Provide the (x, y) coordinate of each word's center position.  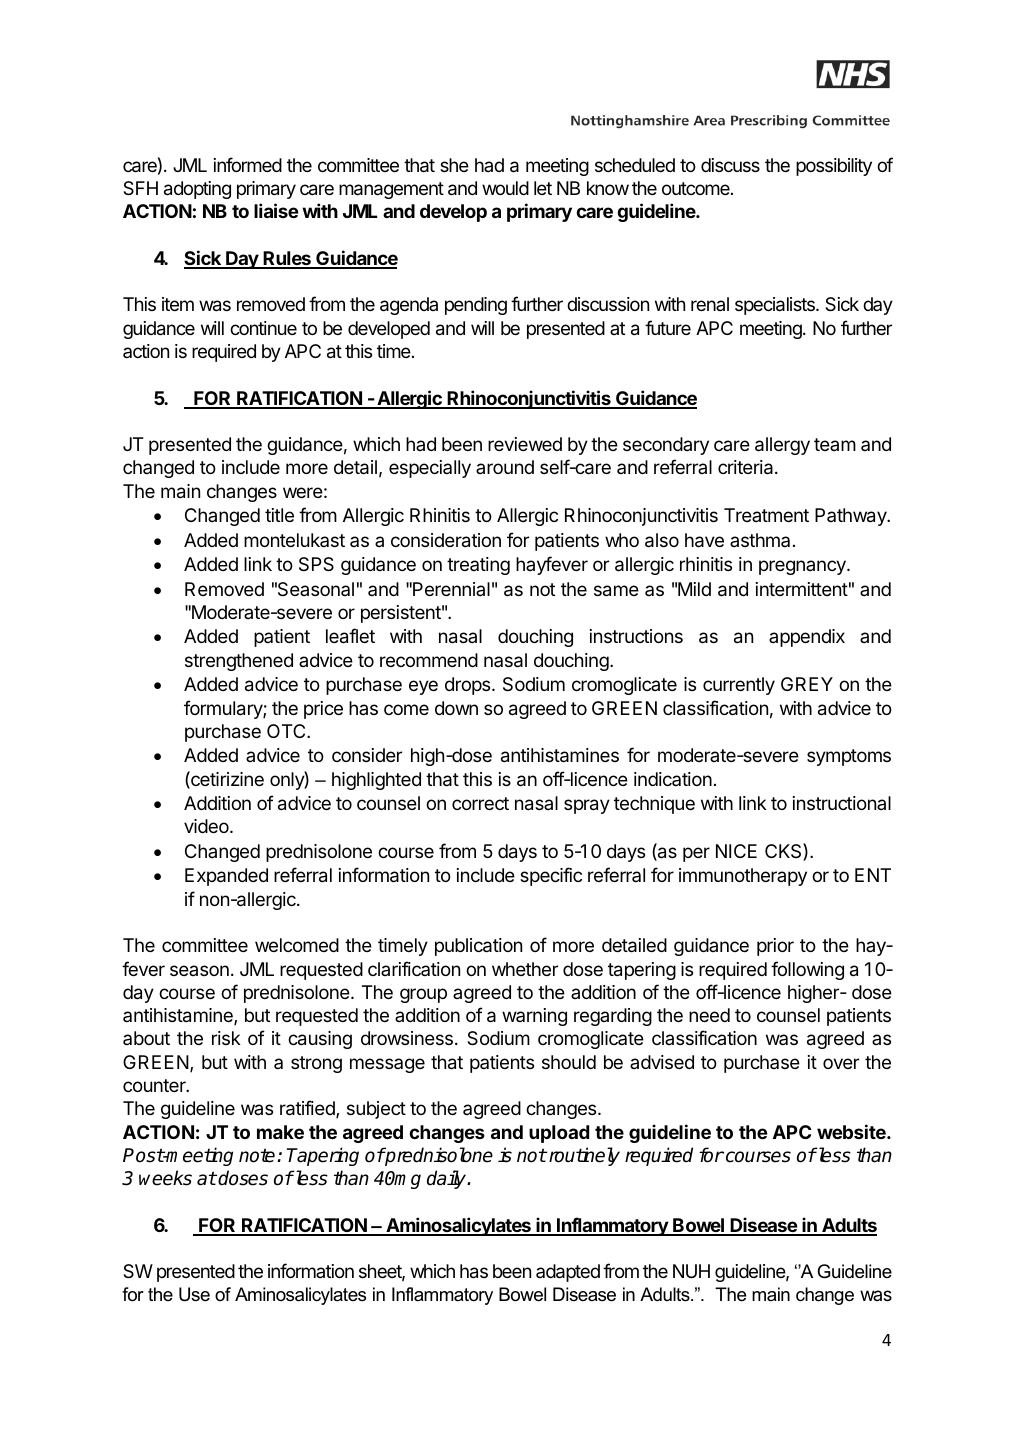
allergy (782, 446)
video (207, 826)
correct (480, 803)
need (709, 1015)
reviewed (525, 444)
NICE (736, 851)
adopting (197, 190)
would (505, 188)
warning (534, 1017)
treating (478, 566)
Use (194, 1294)
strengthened (239, 662)
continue (263, 328)
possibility (834, 167)
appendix (807, 638)
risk (226, 1038)
